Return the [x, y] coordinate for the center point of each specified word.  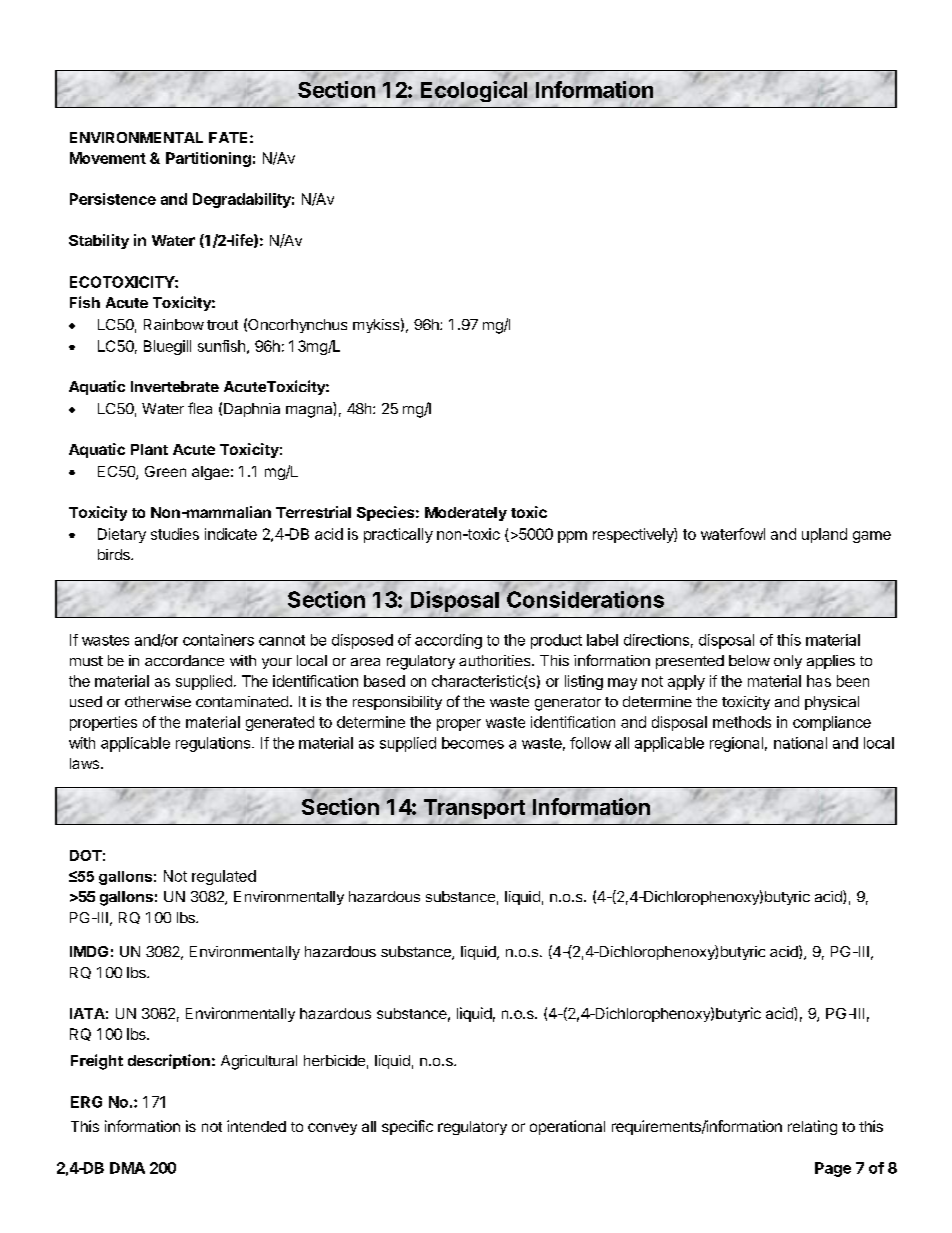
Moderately [466, 514]
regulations [214, 744]
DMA [127, 1168]
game [872, 537]
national [800, 743]
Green [165, 471]
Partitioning [208, 159]
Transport [474, 808]
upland [824, 535]
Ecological [474, 91]
